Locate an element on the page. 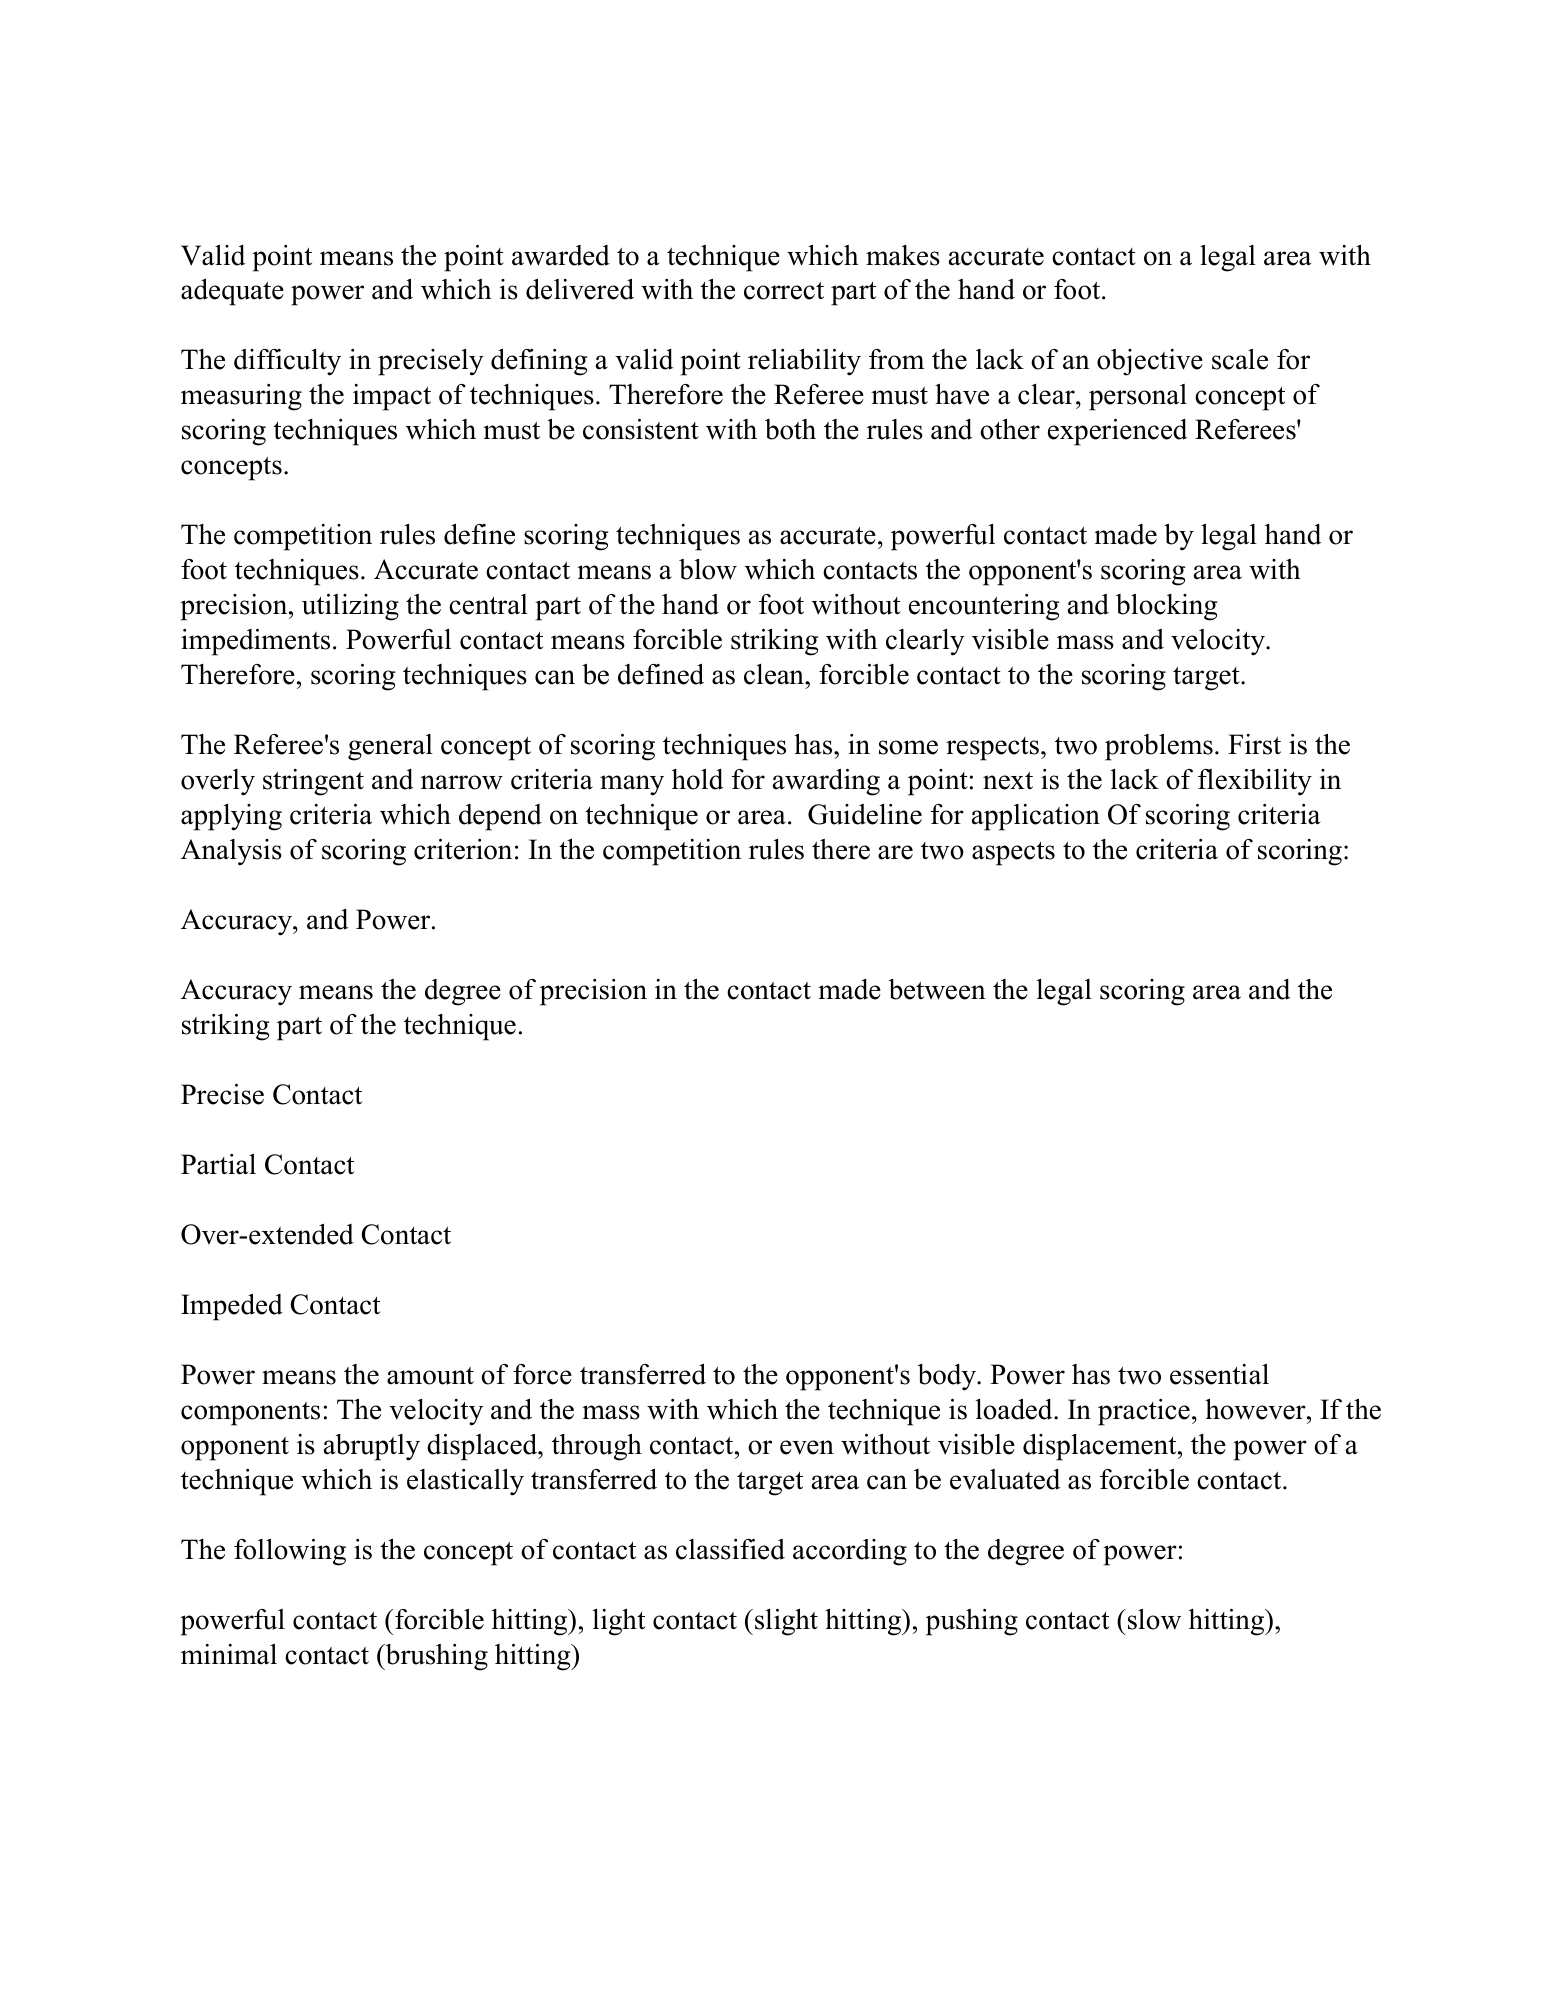 This page has width=1550, height=2006. correct is located at coordinates (784, 291).
